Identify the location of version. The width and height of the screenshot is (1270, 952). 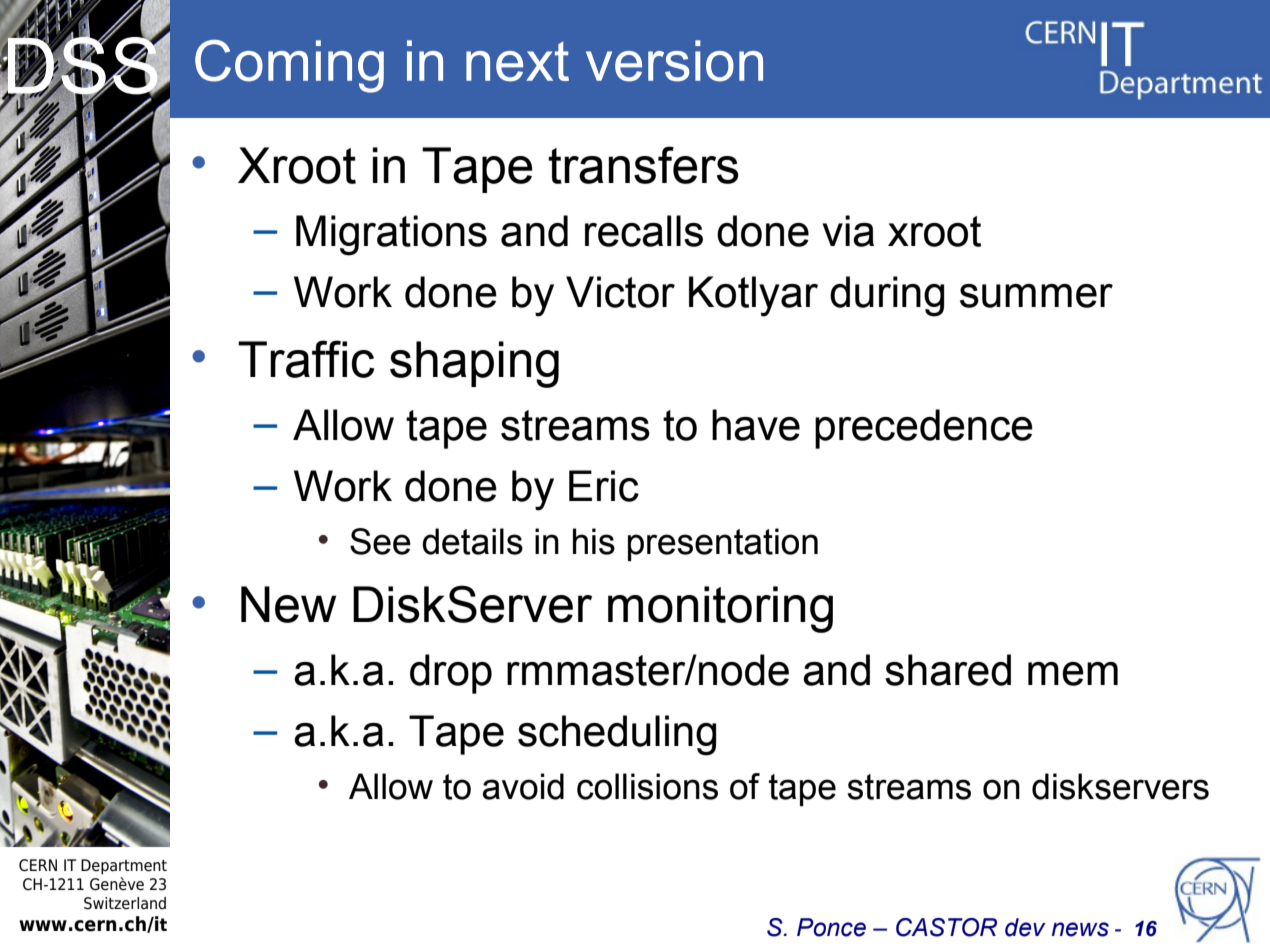
(674, 61).
